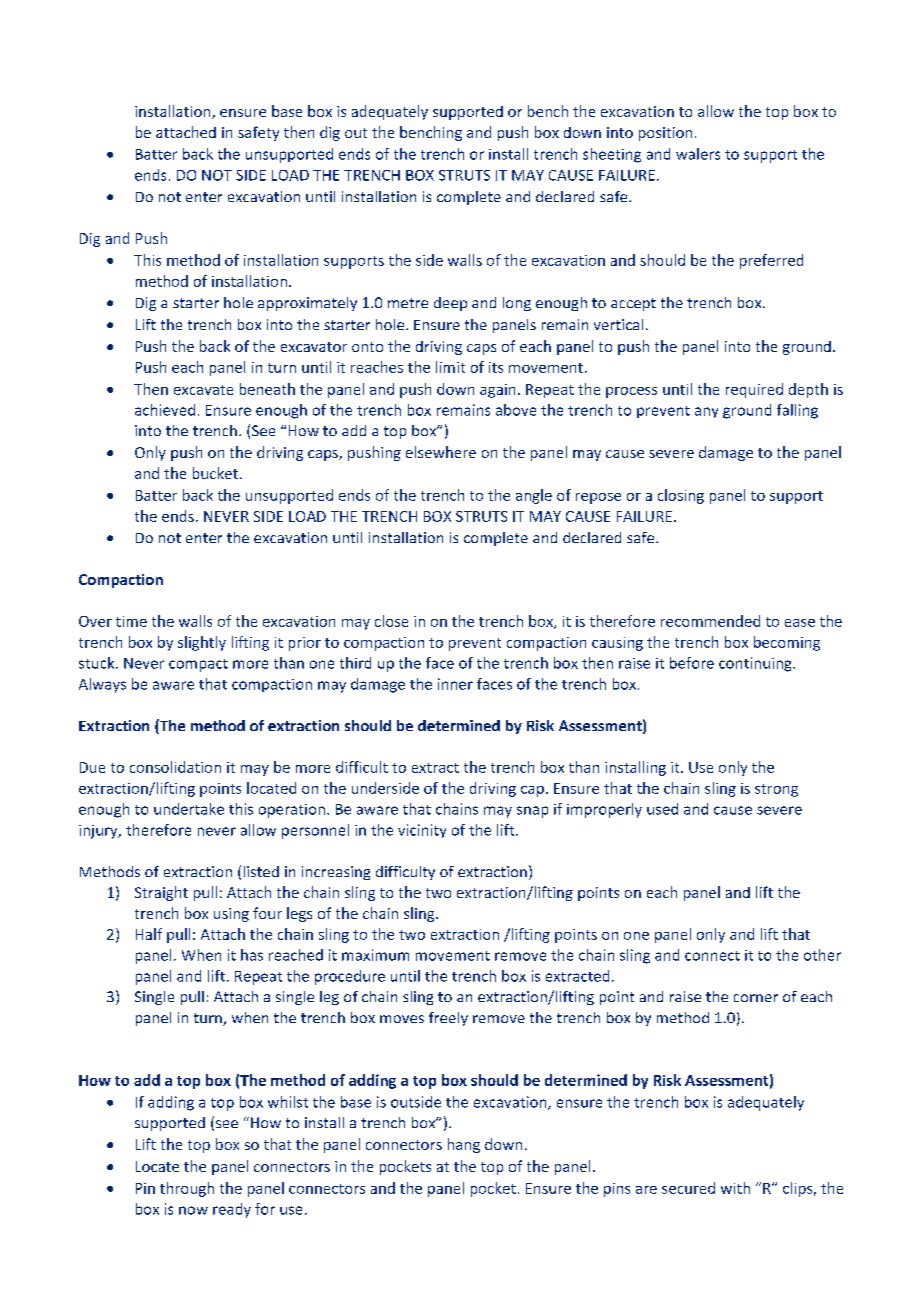 The height and width of the screenshot is (1308, 924). Describe the element at coordinates (756, 664) in the screenshot. I see `continuing` at that location.
